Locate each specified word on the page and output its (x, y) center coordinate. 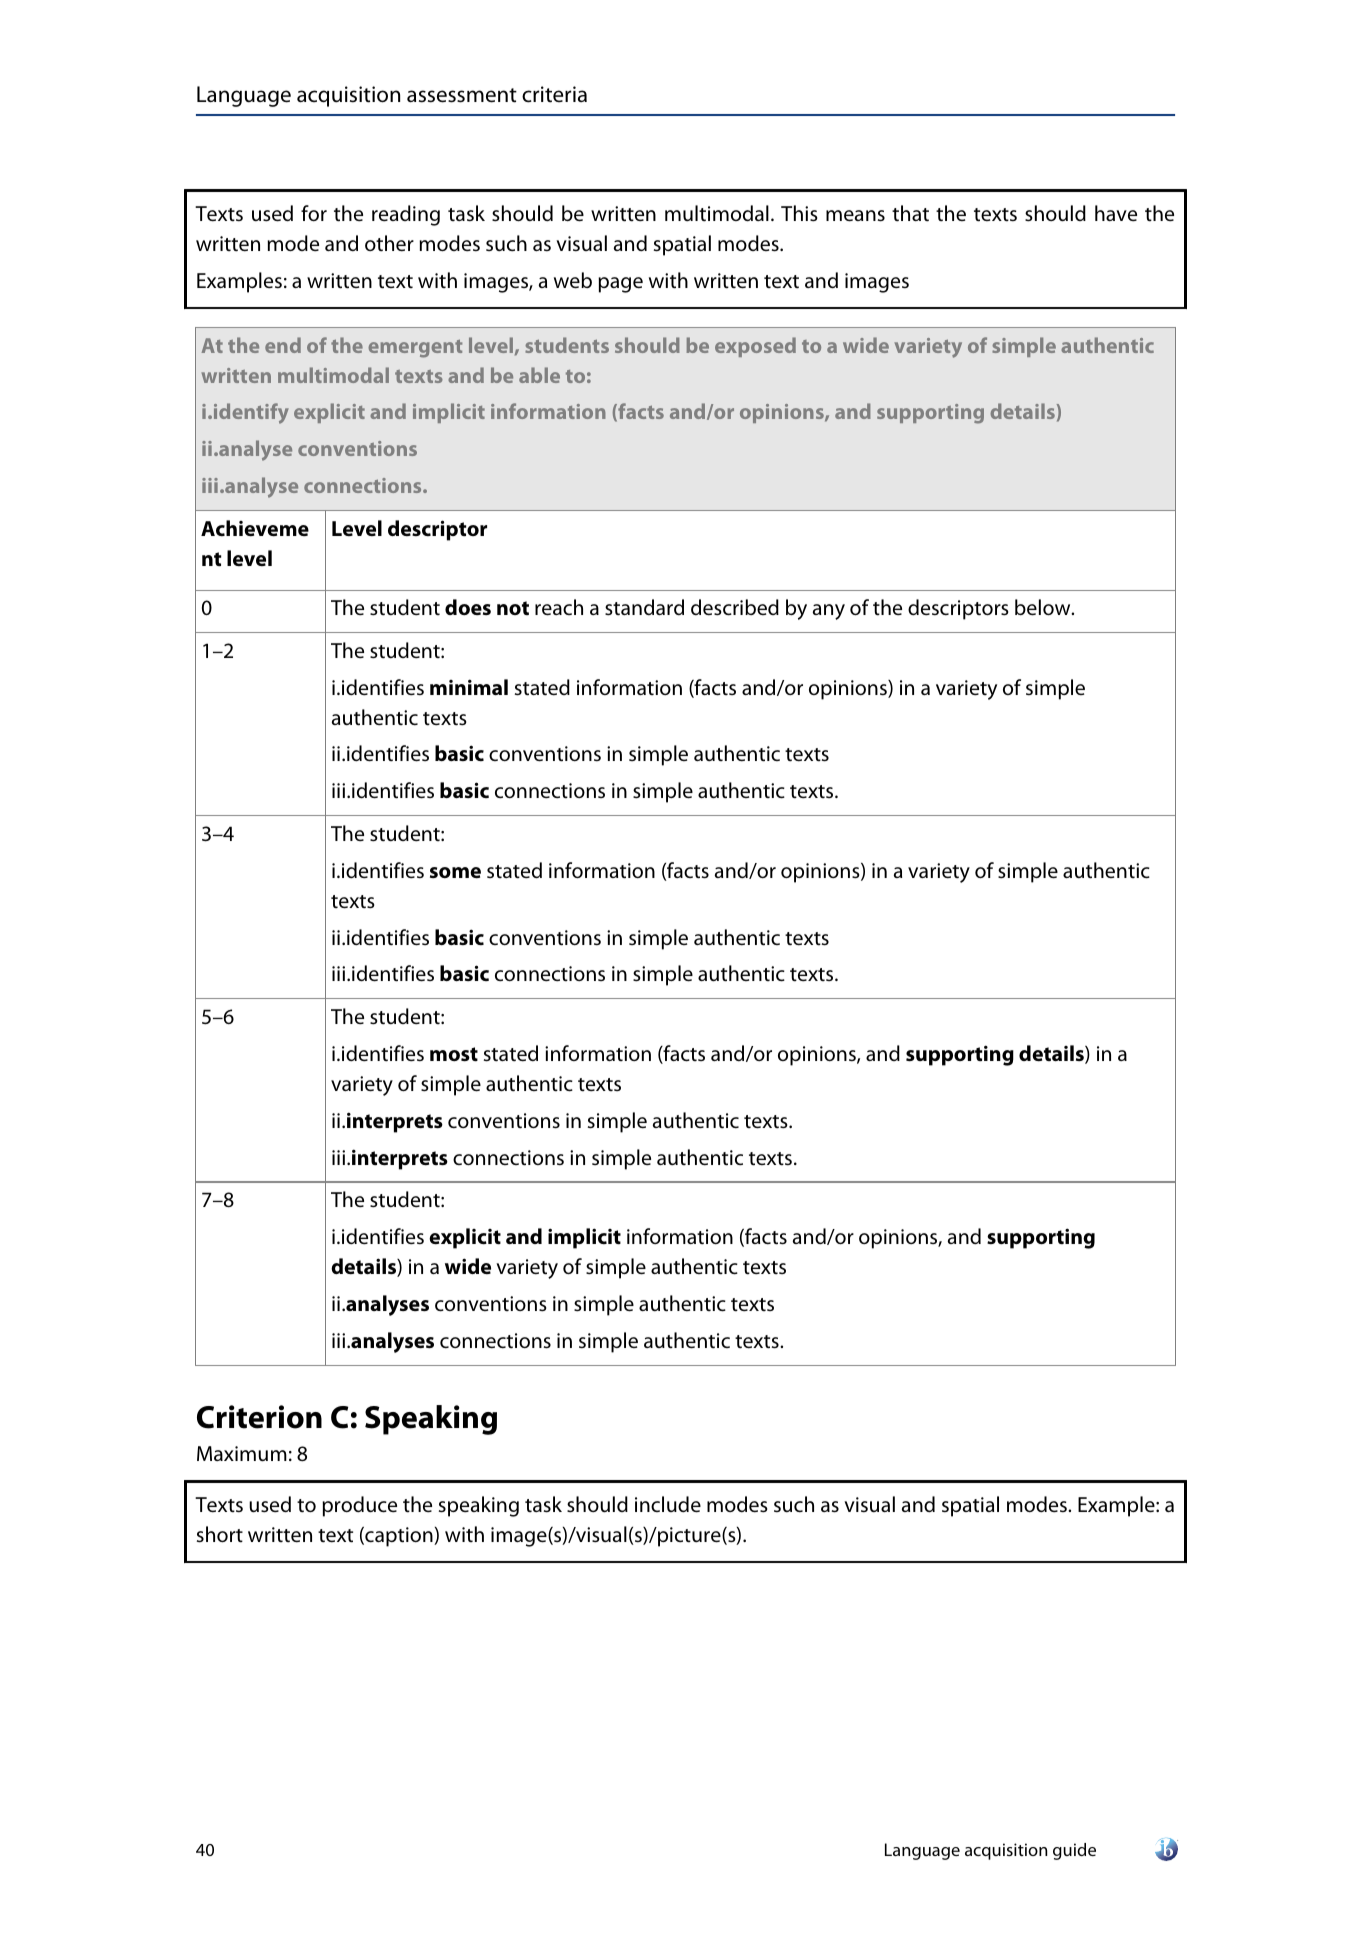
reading (406, 215)
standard (644, 607)
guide (1074, 1851)
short (220, 1534)
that (910, 213)
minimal (469, 687)
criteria (554, 94)
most (454, 1054)
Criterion (259, 1417)
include (668, 1504)
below (1044, 607)
